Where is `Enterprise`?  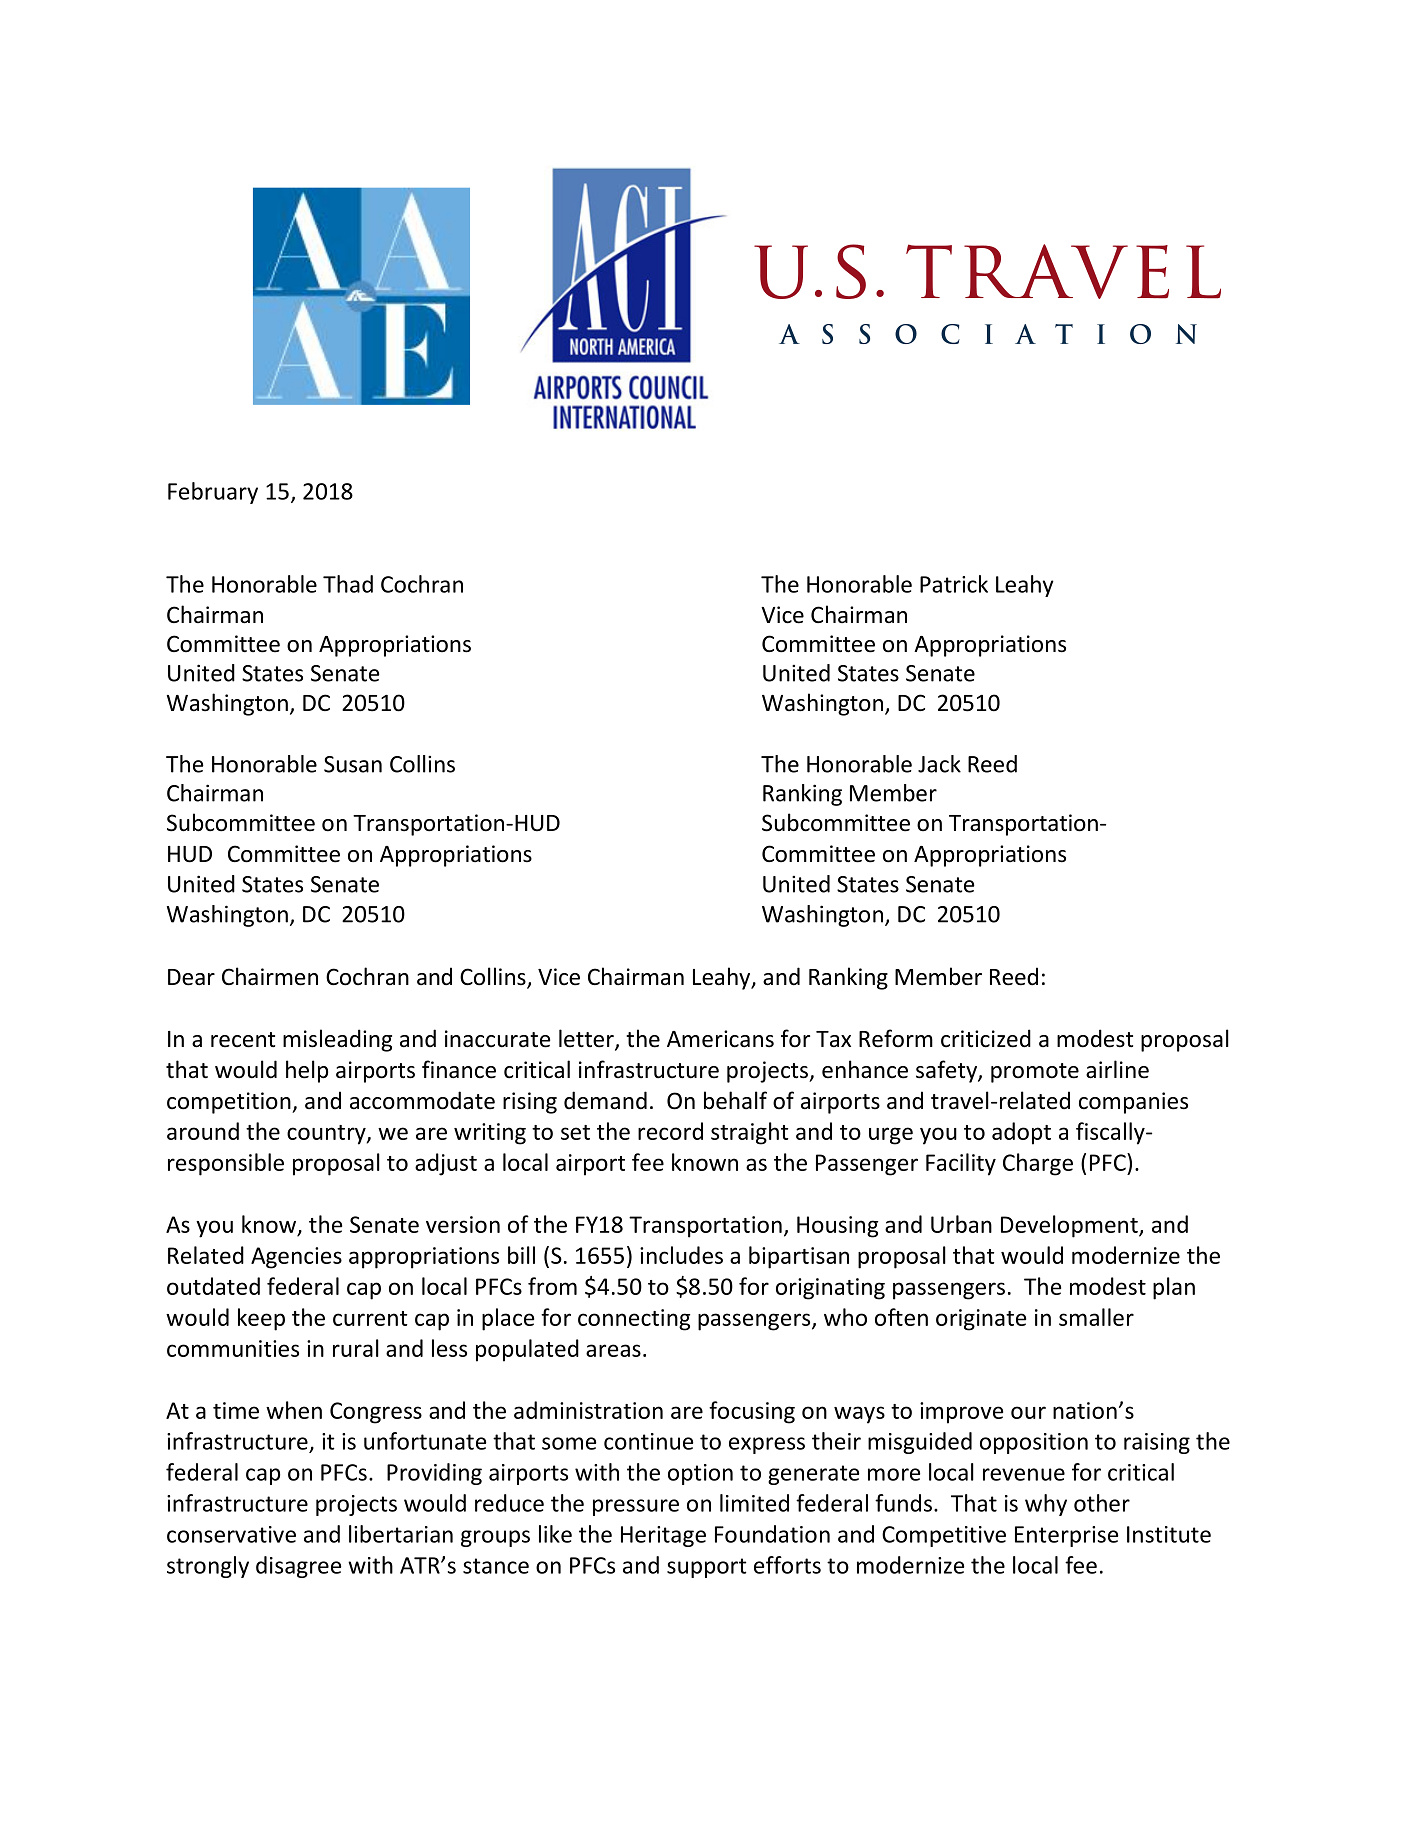 Enterprise is located at coordinates (1066, 1536).
